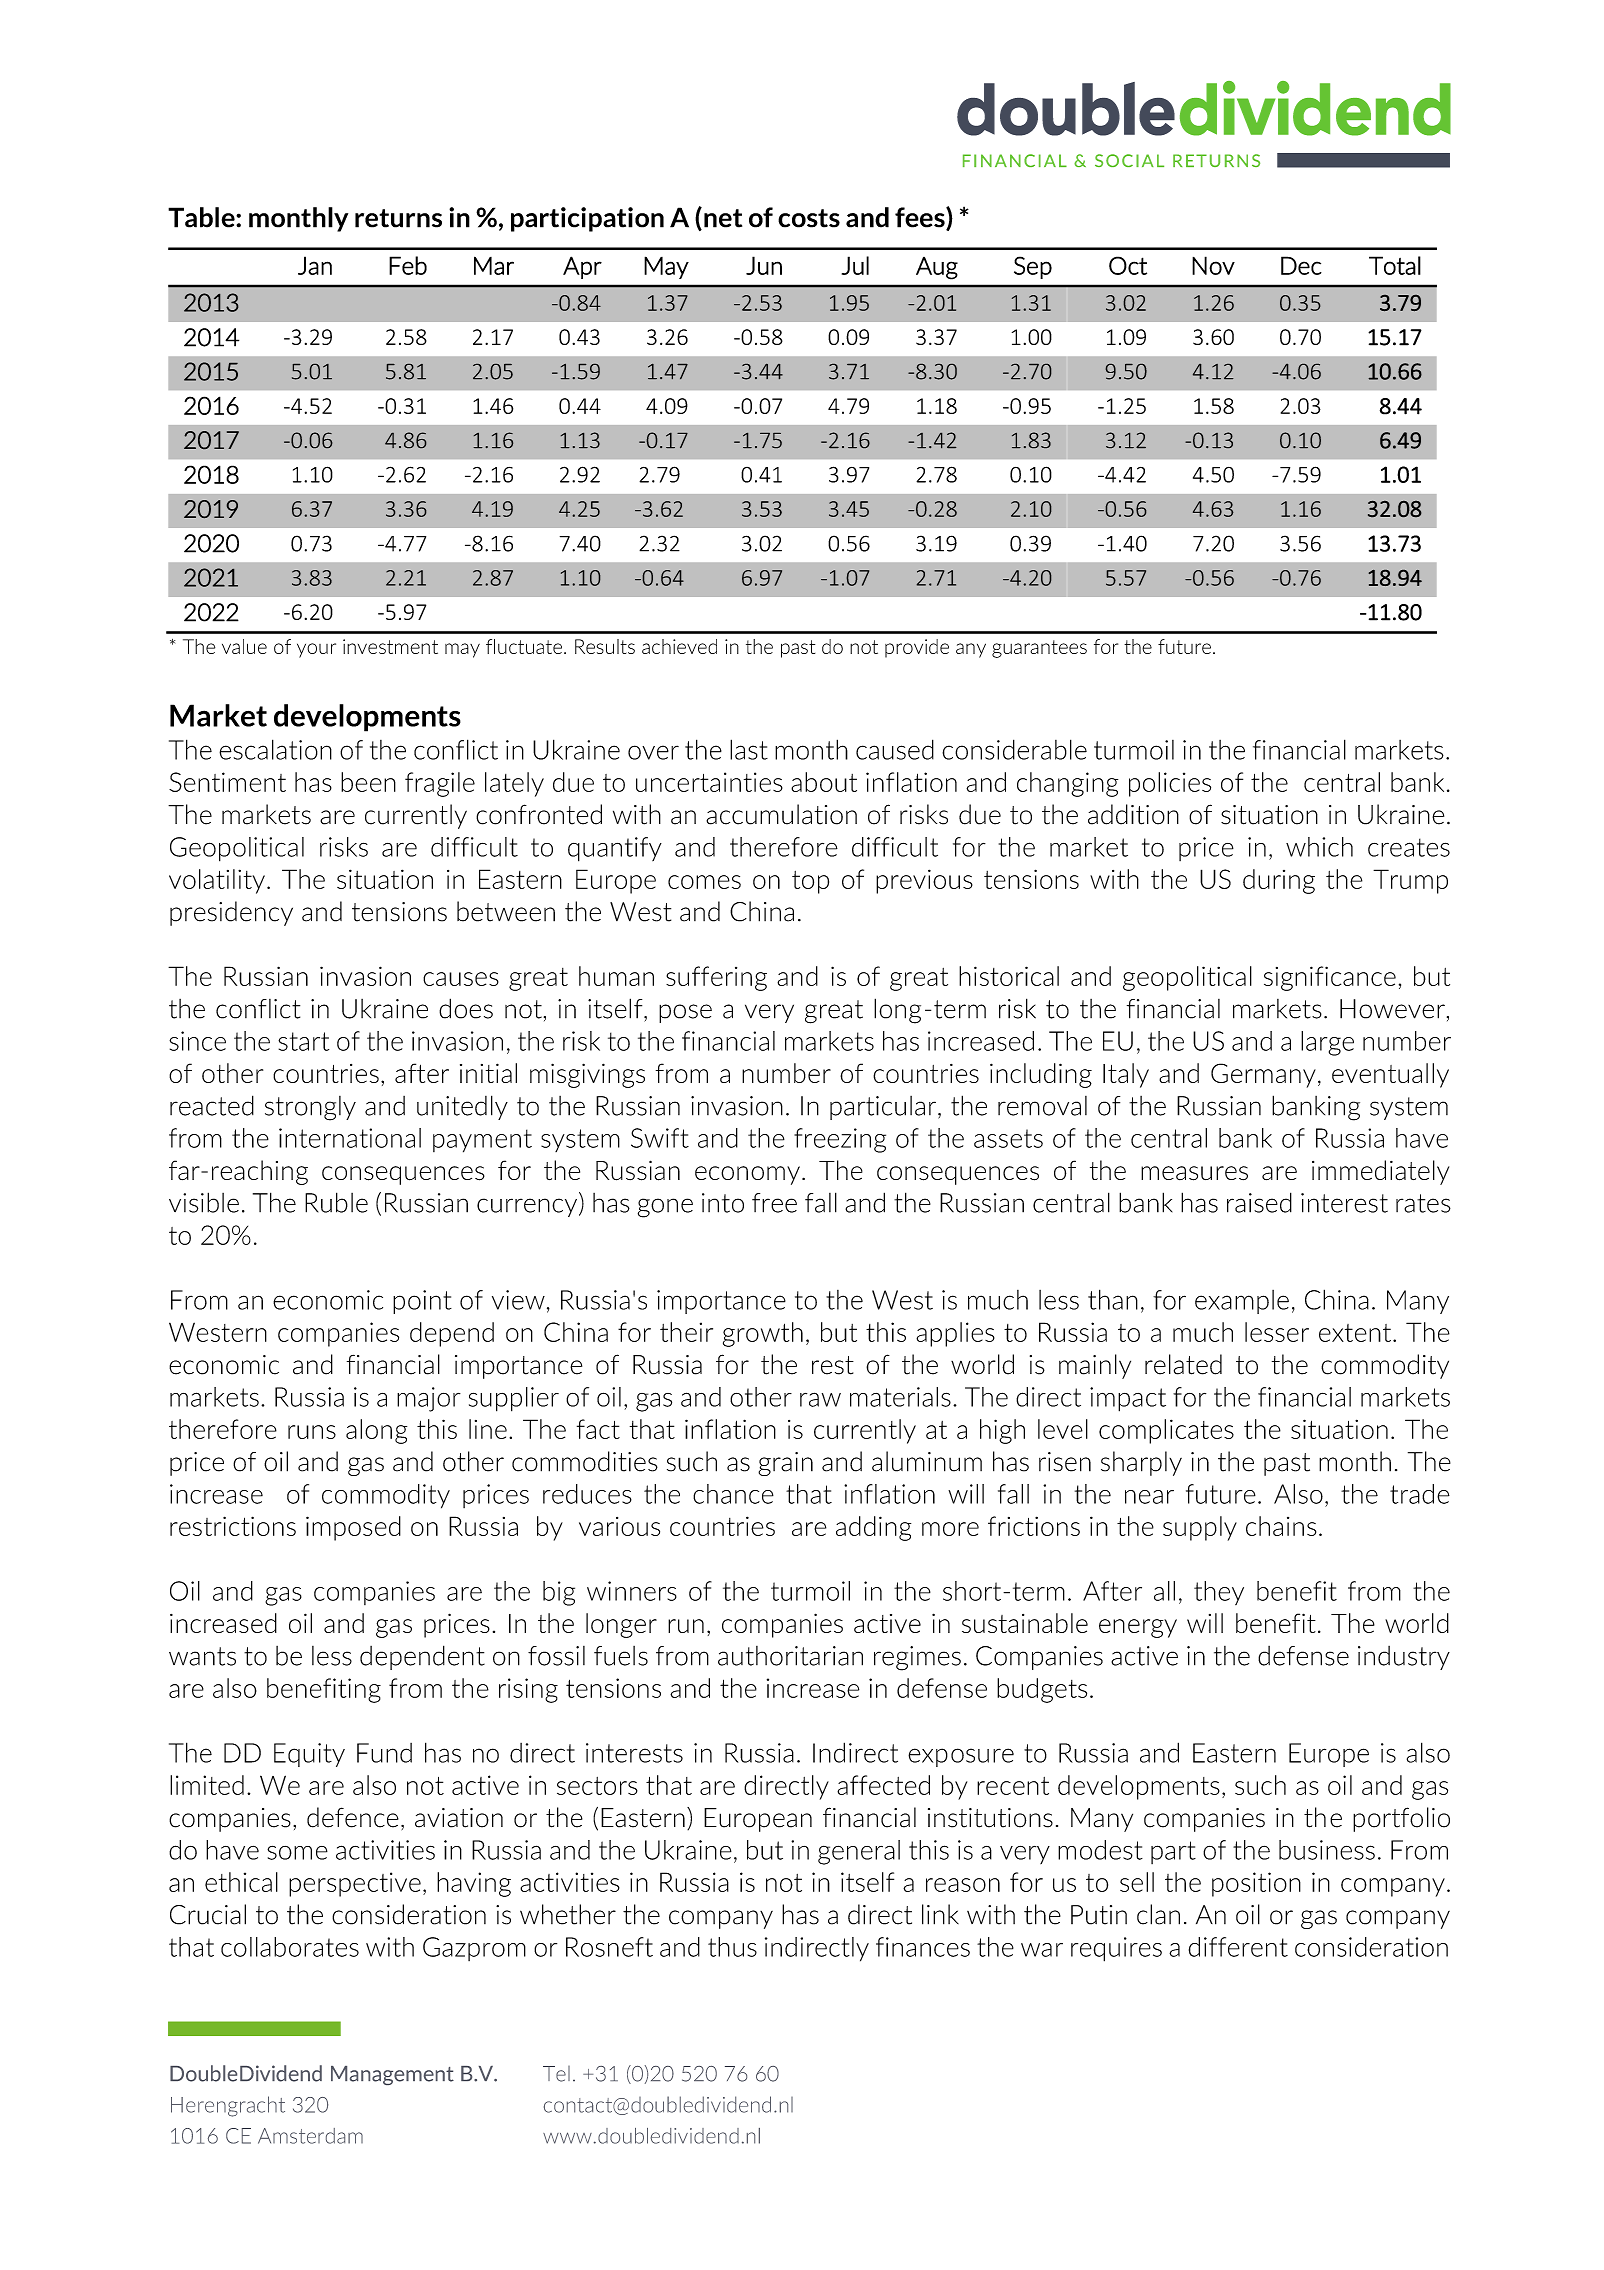 The height and width of the screenshot is (2270, 1604). What do you see at coordinates (1259, 1202) in the screenshot?
I see `raised` at bounding box center [1259, 1202].
